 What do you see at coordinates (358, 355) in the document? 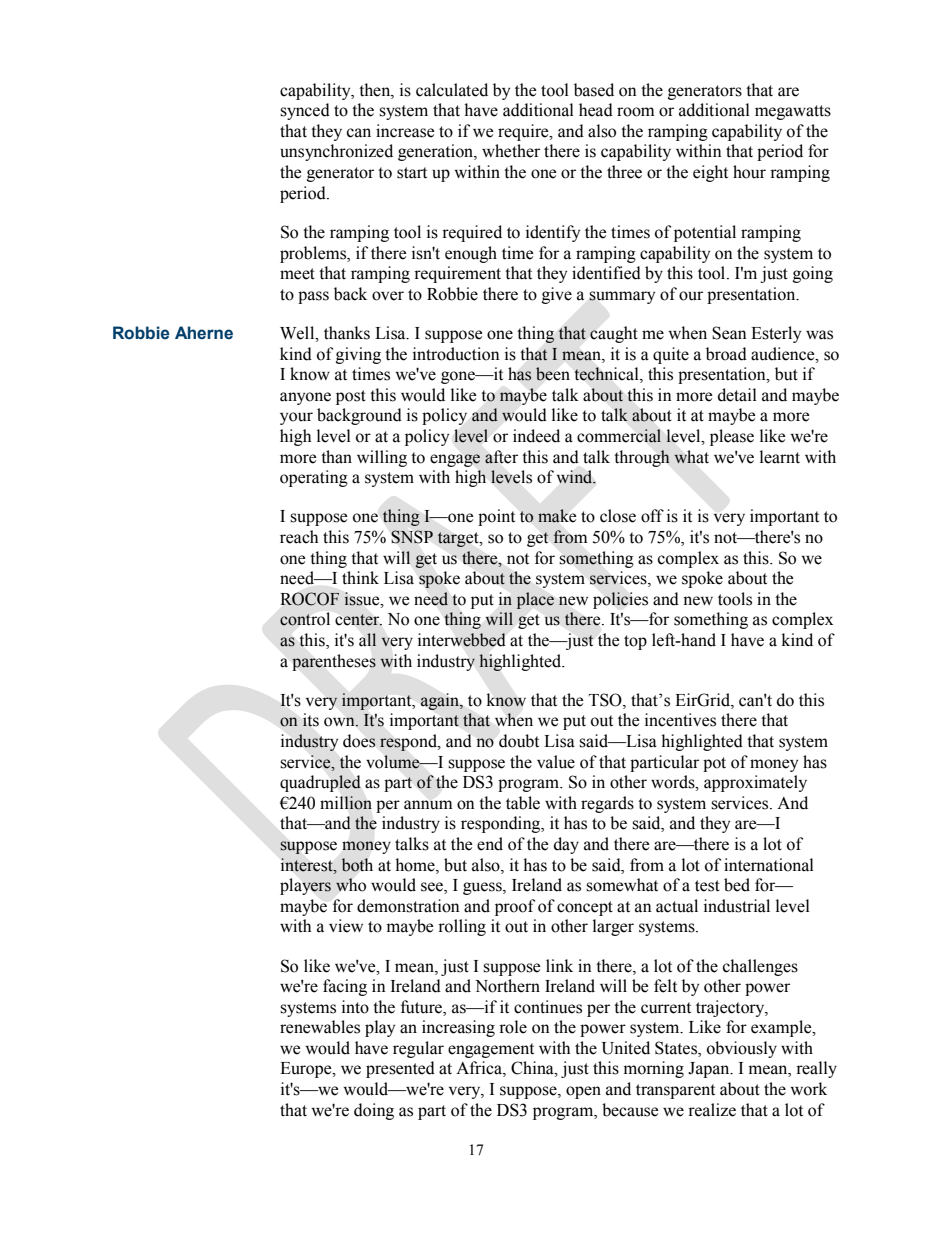
I see `giving` at bounding box center [358, 355].
